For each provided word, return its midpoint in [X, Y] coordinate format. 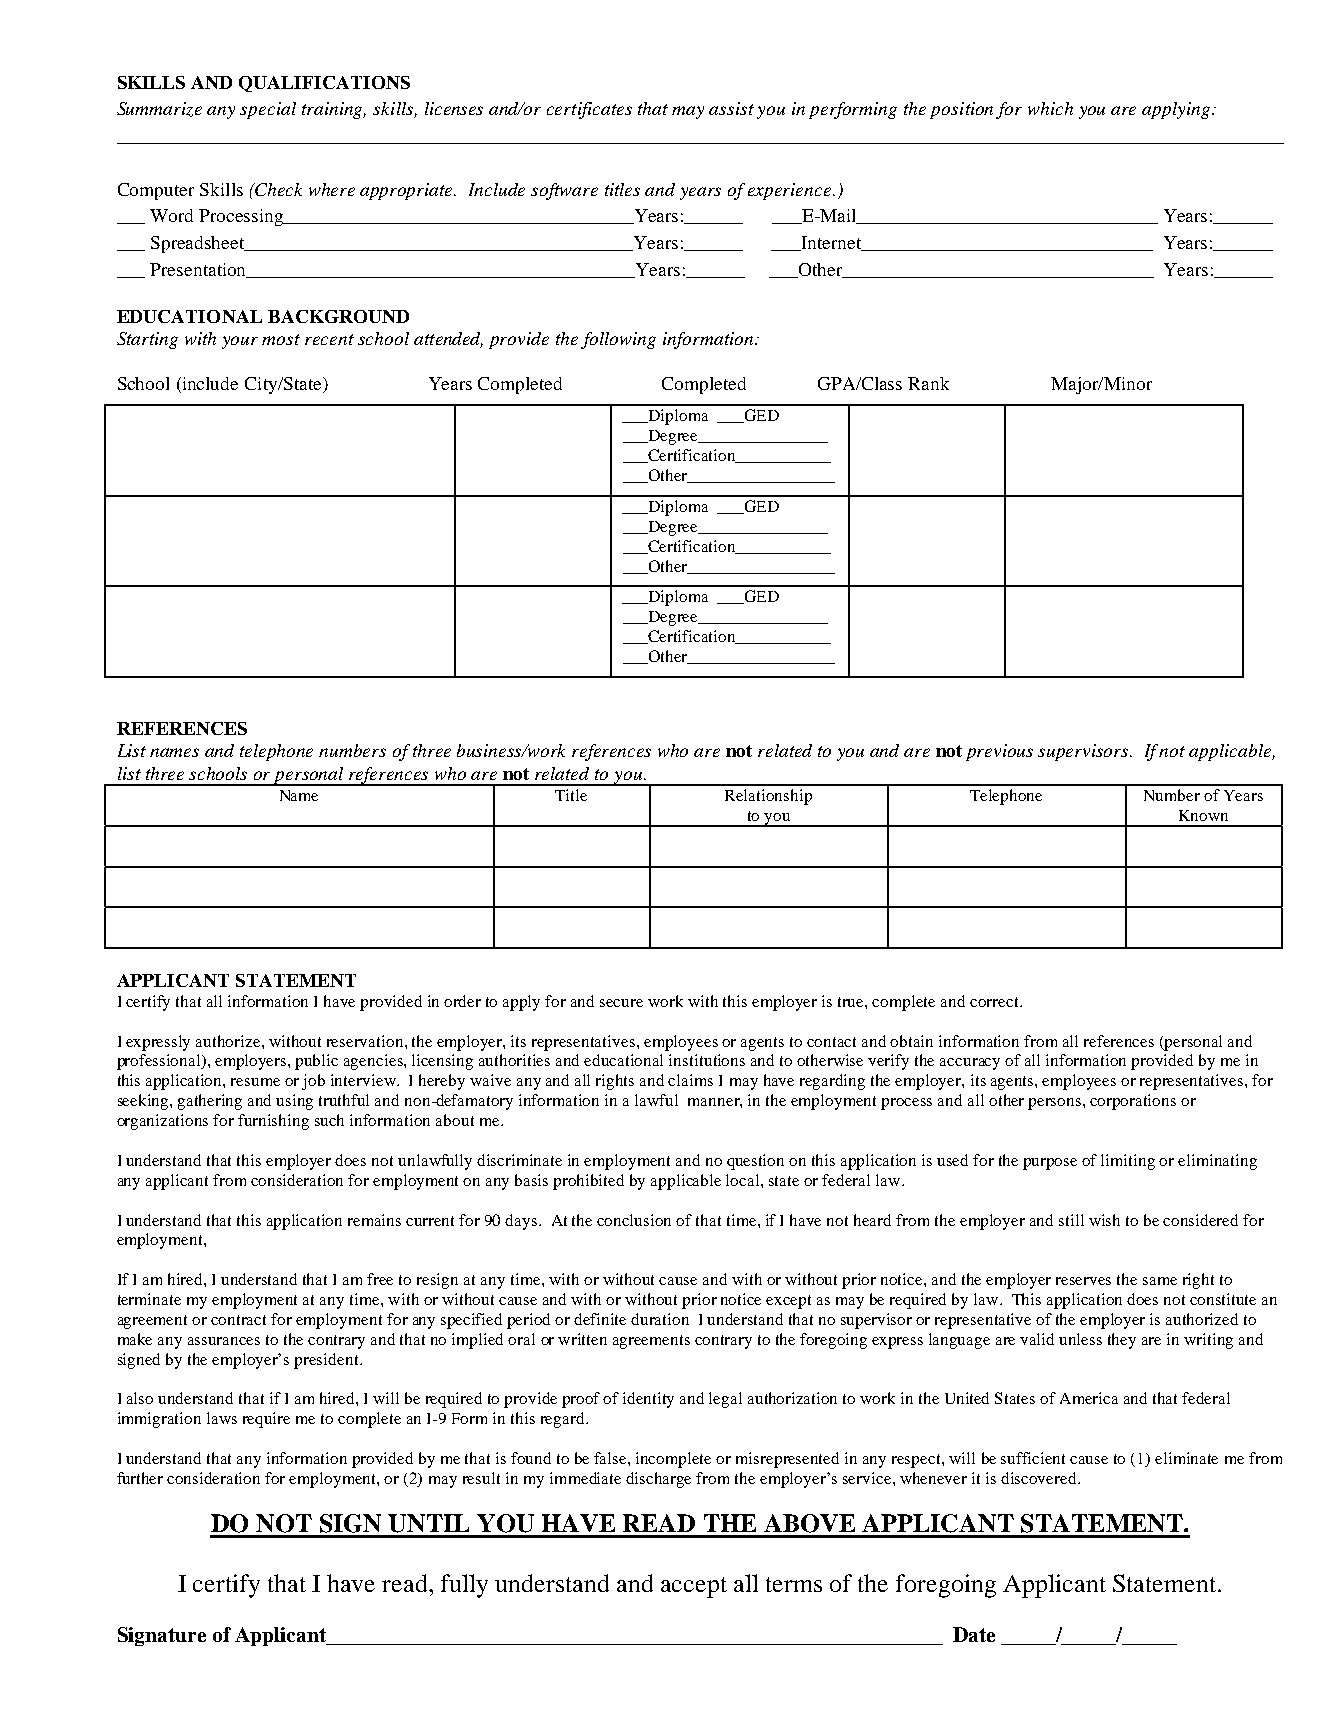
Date [974, 1634]
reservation [366, 1041]
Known [1203, 815]
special [268, 110]
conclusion [634, 1220]
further [140, 1478]
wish [1104, 1220]
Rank [928, 383]
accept [694, 1587]
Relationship [768, 797]
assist [731, 108]
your [240, 342]
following [618, 340]
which [1050, 108]
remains [374, 1220]
